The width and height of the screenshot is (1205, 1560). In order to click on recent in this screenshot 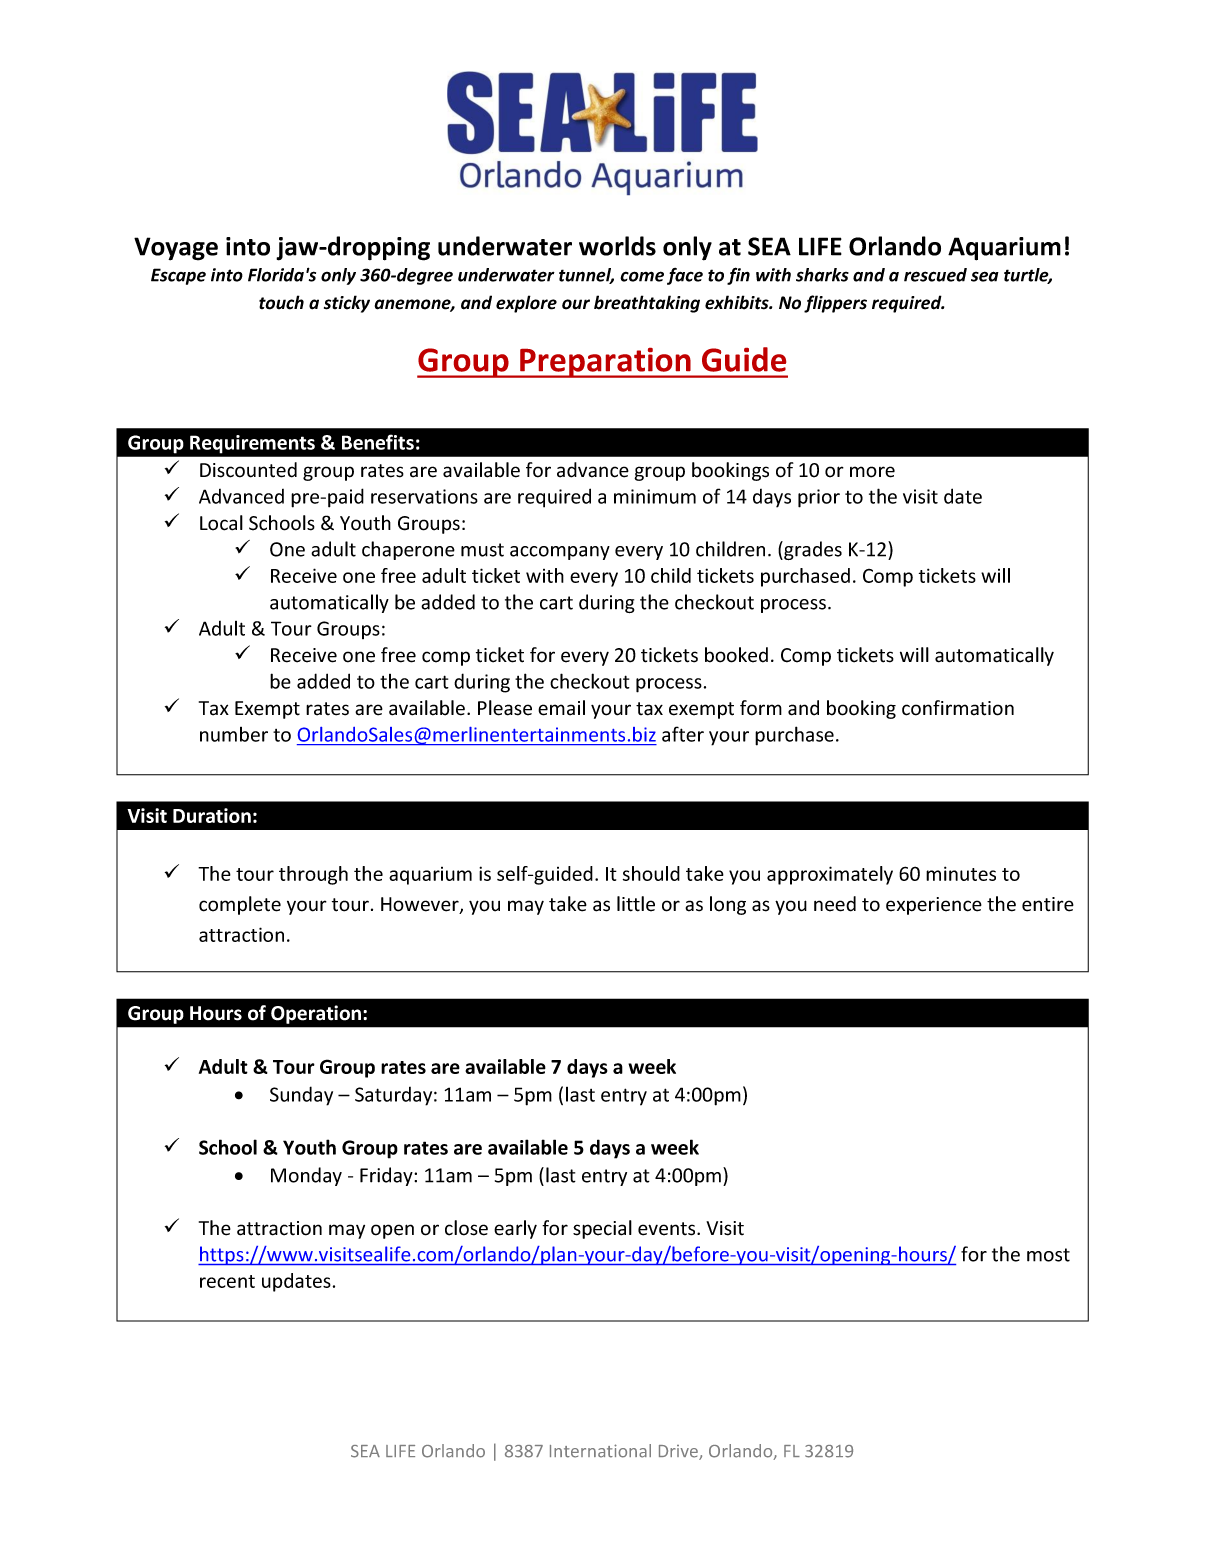, I will do `click(227, 1281)`.
